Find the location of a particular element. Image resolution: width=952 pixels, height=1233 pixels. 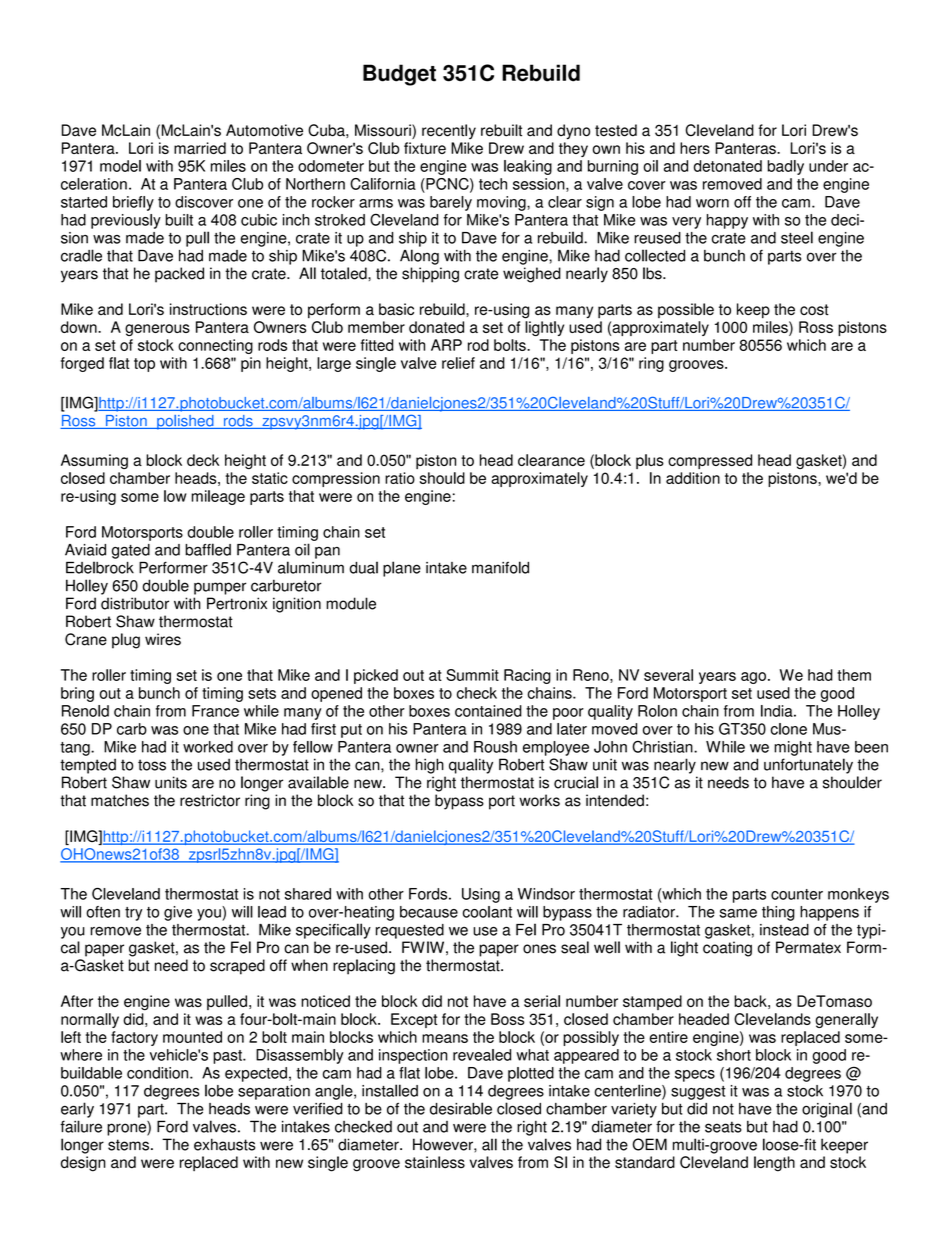

toss is located at coordinates (152, 765).
